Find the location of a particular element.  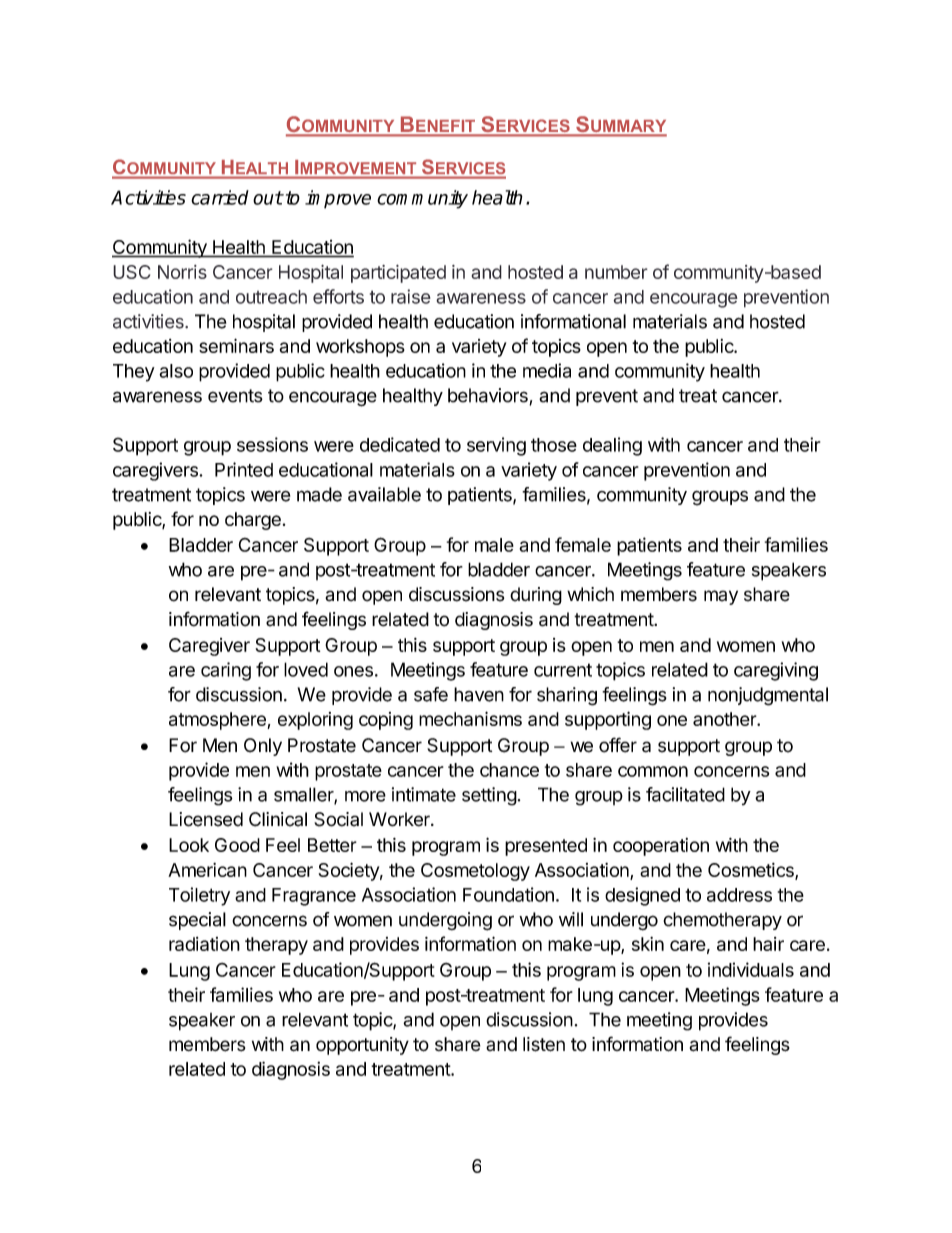

participated is located at coordinates (398, 273).
